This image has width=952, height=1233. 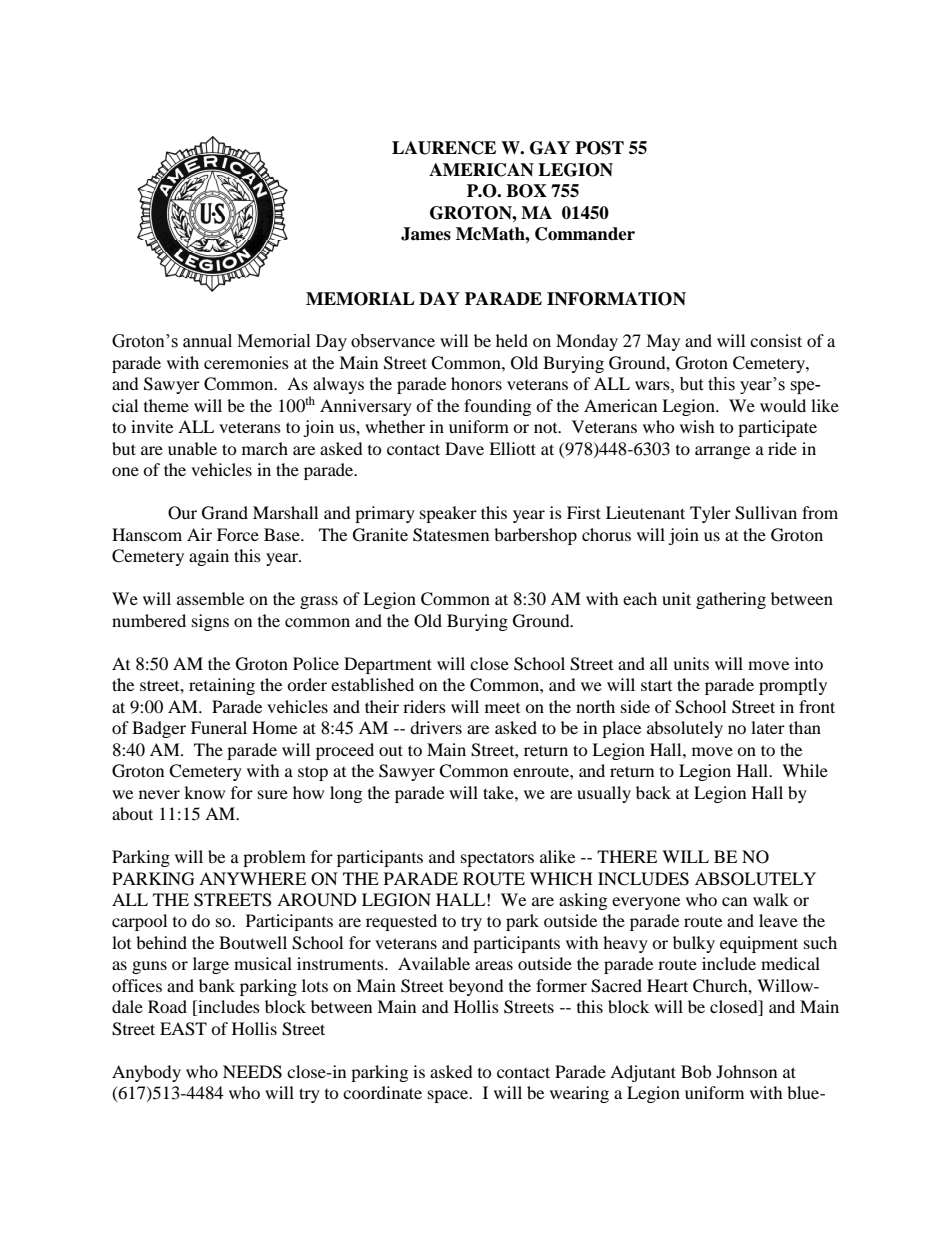 I want to click on POST, so click(x=599, y=148).
